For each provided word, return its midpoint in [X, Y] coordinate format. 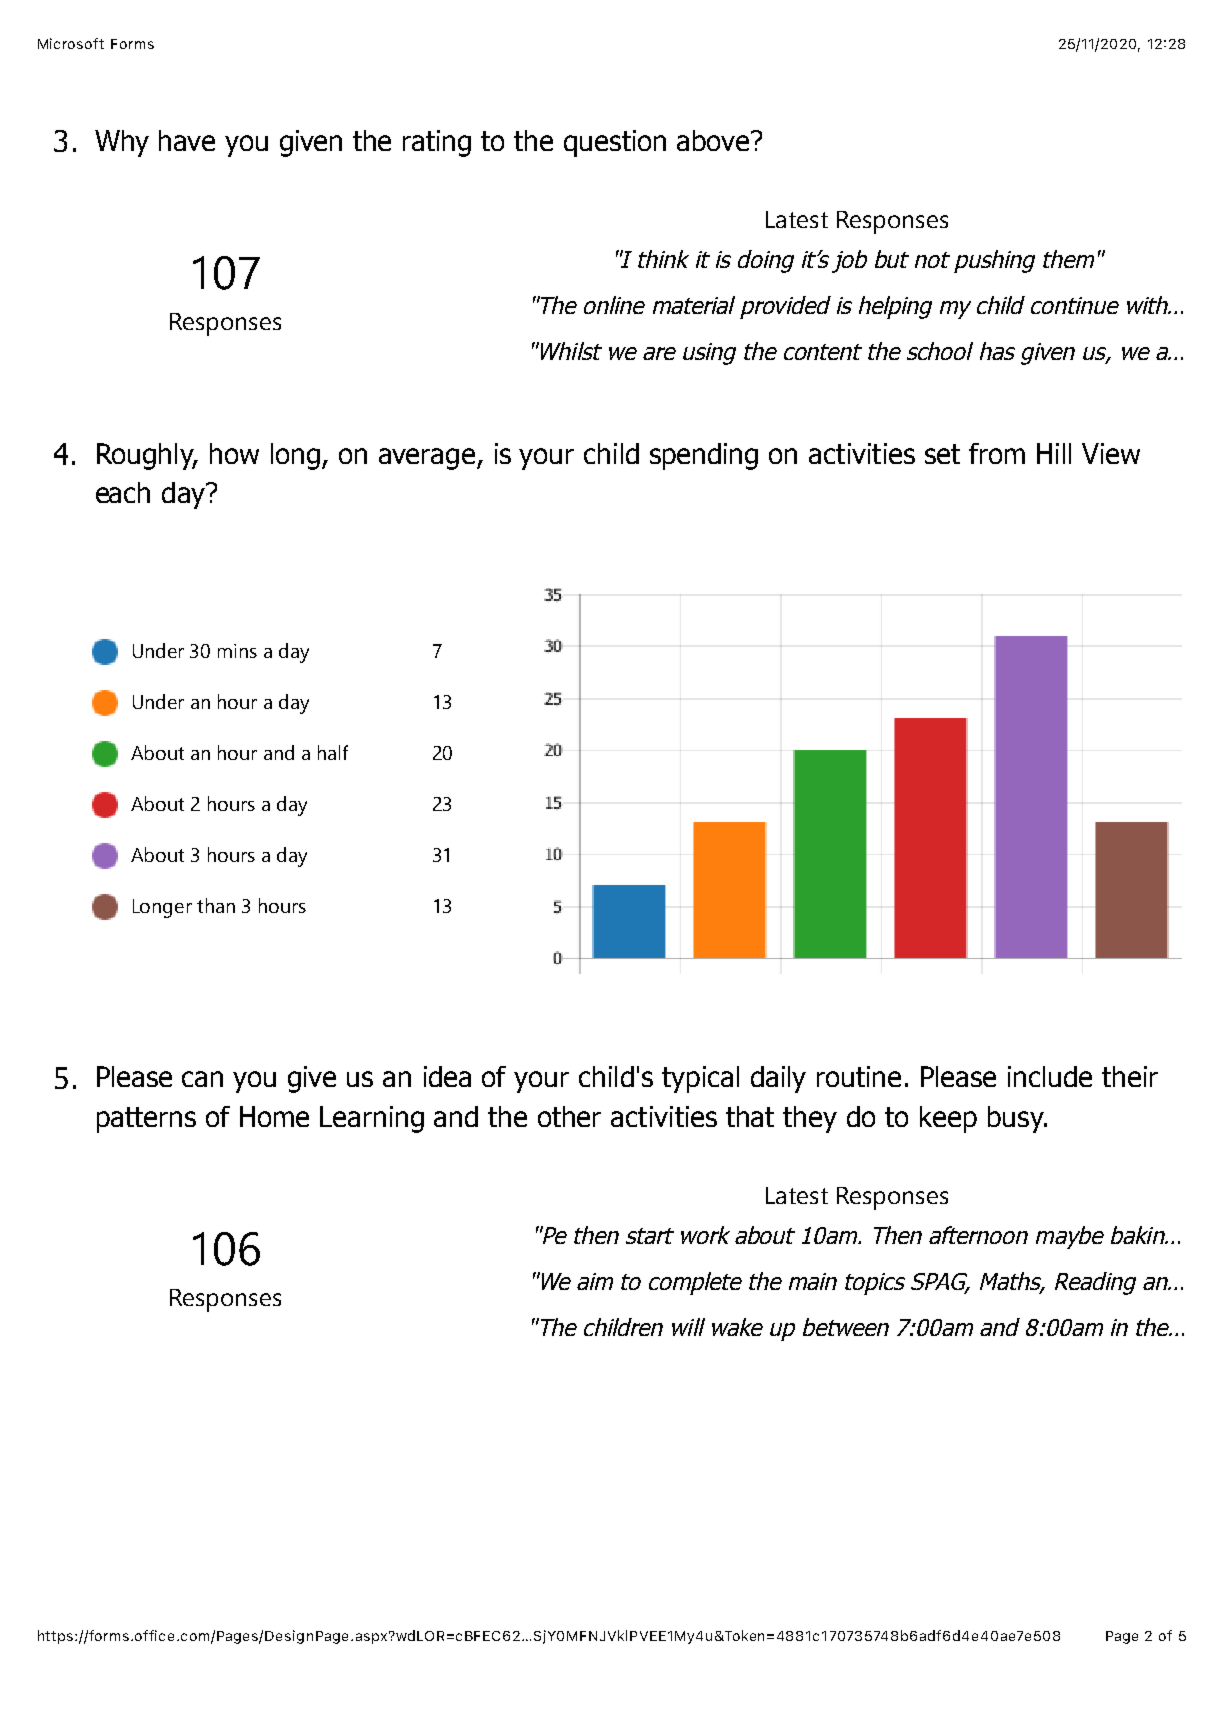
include [1050, 1076]
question [615, 143]
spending [704, 456]
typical [700, 1079]
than [216, 905]
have [187, 140]
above [714, 140]
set [942, 454]
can [202, 1079]
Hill [1054, 453]
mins [237, 651]
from [997, 453]
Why [122, 143]
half [333, 752]
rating [437, 143]
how [234, 453]
